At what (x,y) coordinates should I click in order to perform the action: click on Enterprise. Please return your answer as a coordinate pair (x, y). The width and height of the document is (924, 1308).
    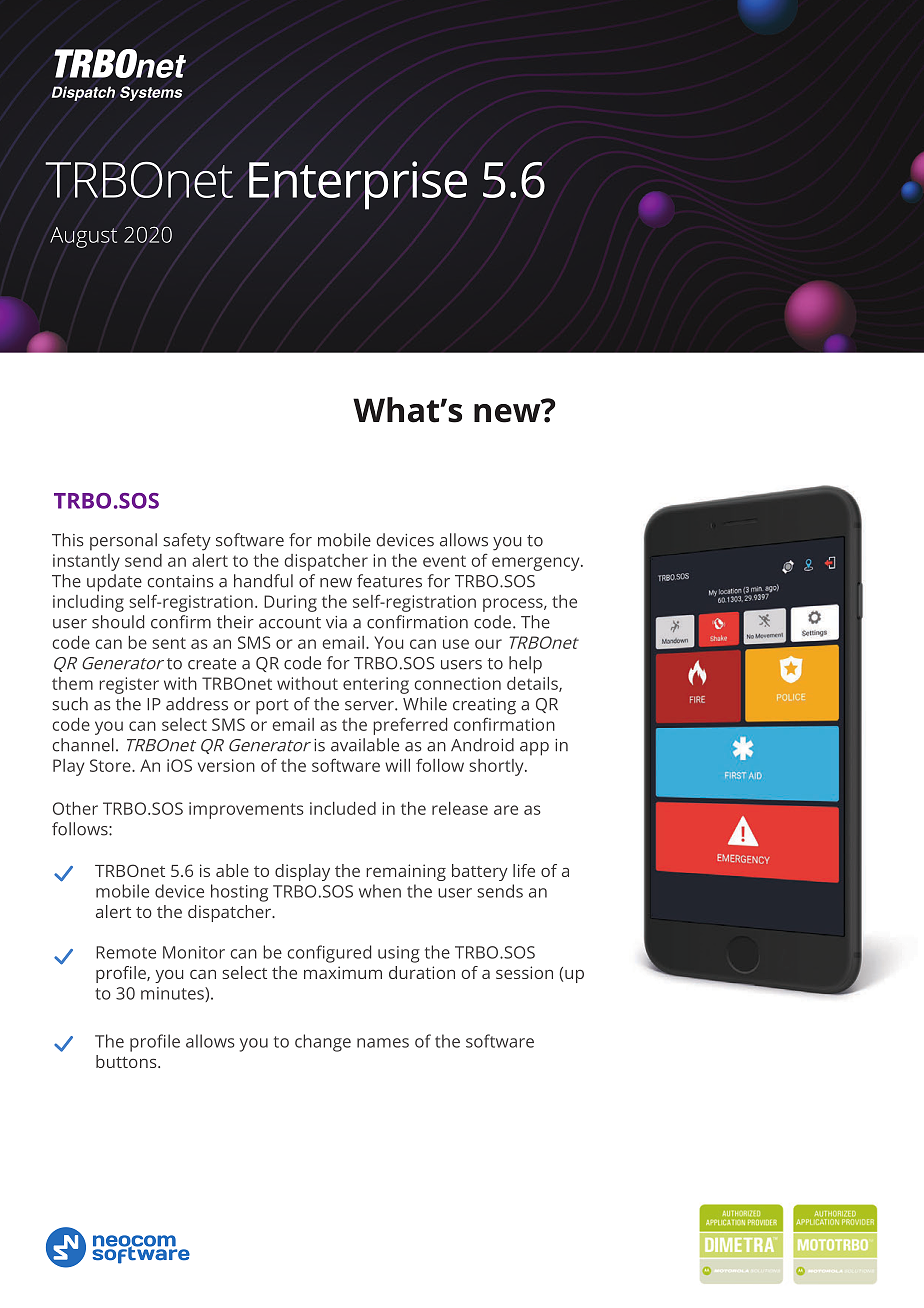
    Looking at the image, I should click on (358, 185).
